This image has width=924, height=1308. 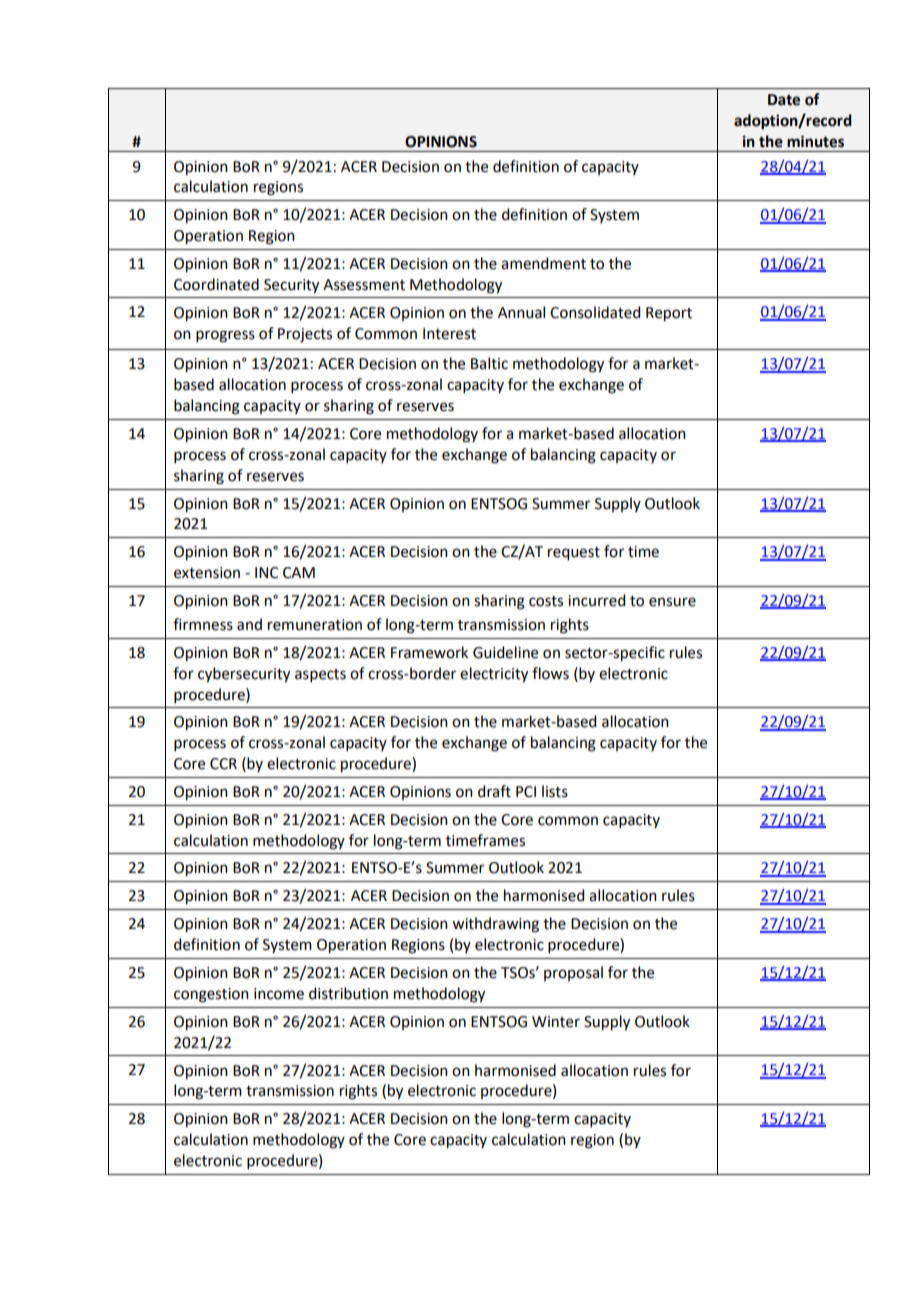 What do you see at coordinates (299, 573) in the image?
I see `CAM` at bounding box center [299, 573].
